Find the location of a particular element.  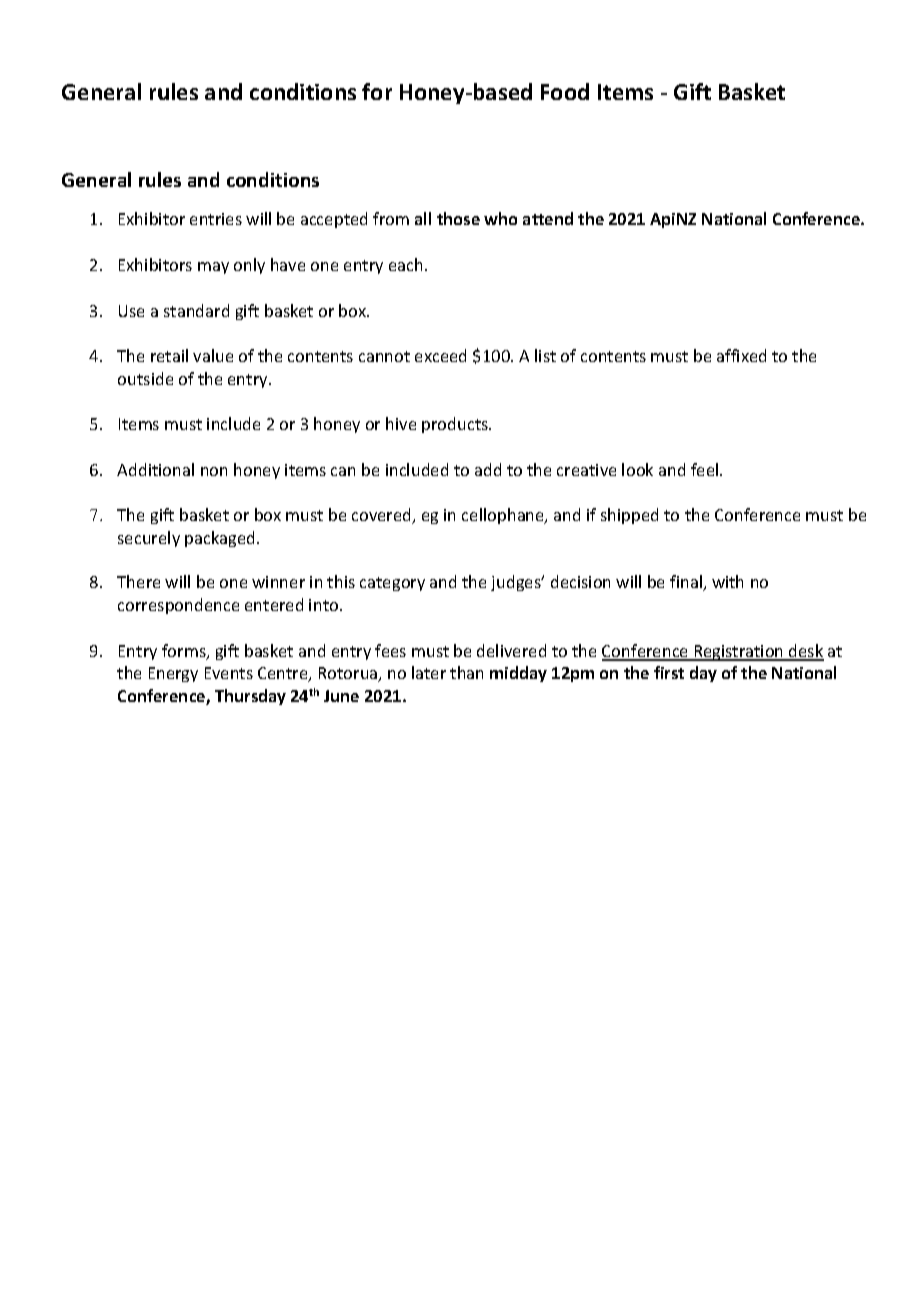

than is located at coordinates (466, 672).
